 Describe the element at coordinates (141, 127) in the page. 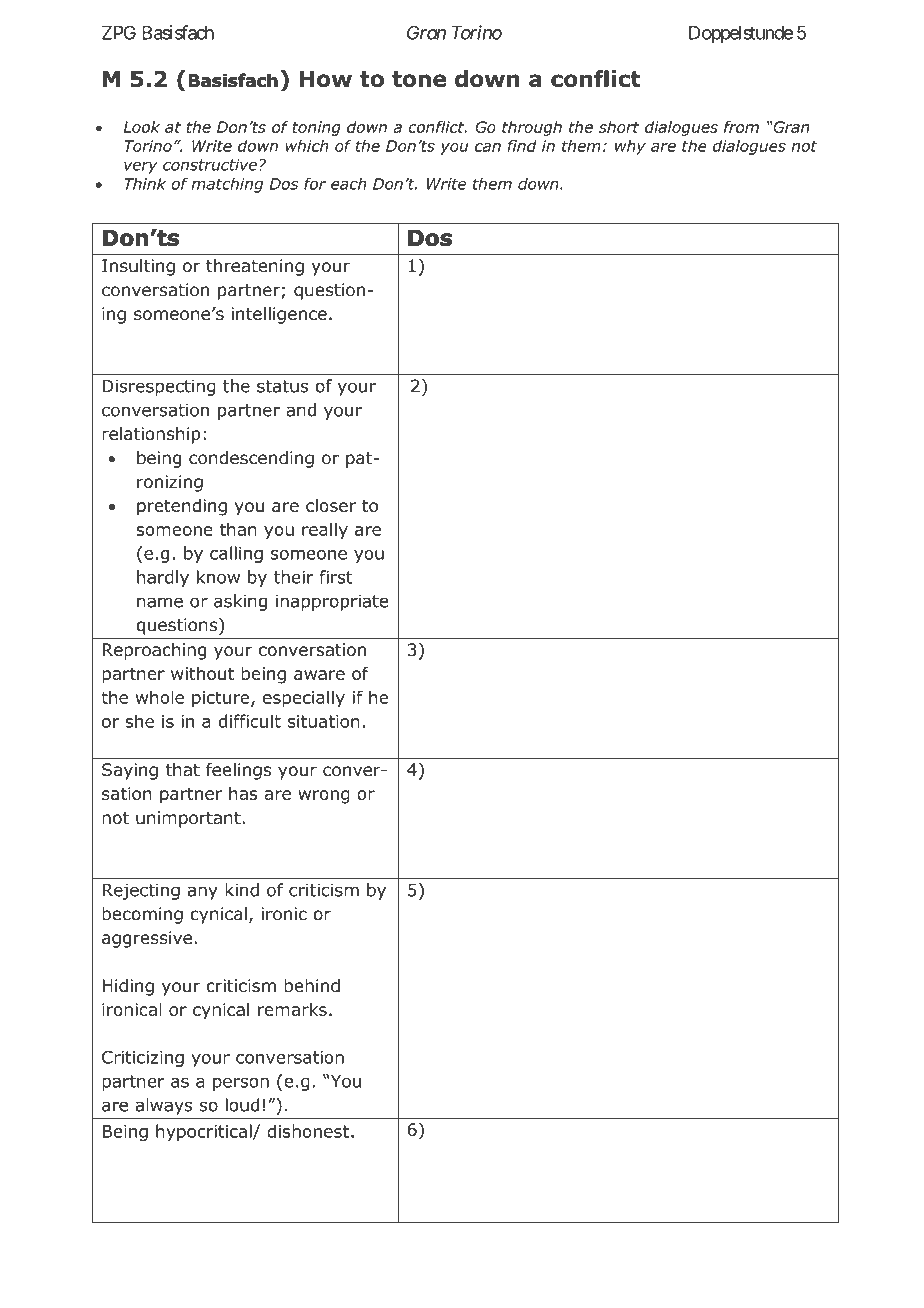

I see `Look` at that location.
